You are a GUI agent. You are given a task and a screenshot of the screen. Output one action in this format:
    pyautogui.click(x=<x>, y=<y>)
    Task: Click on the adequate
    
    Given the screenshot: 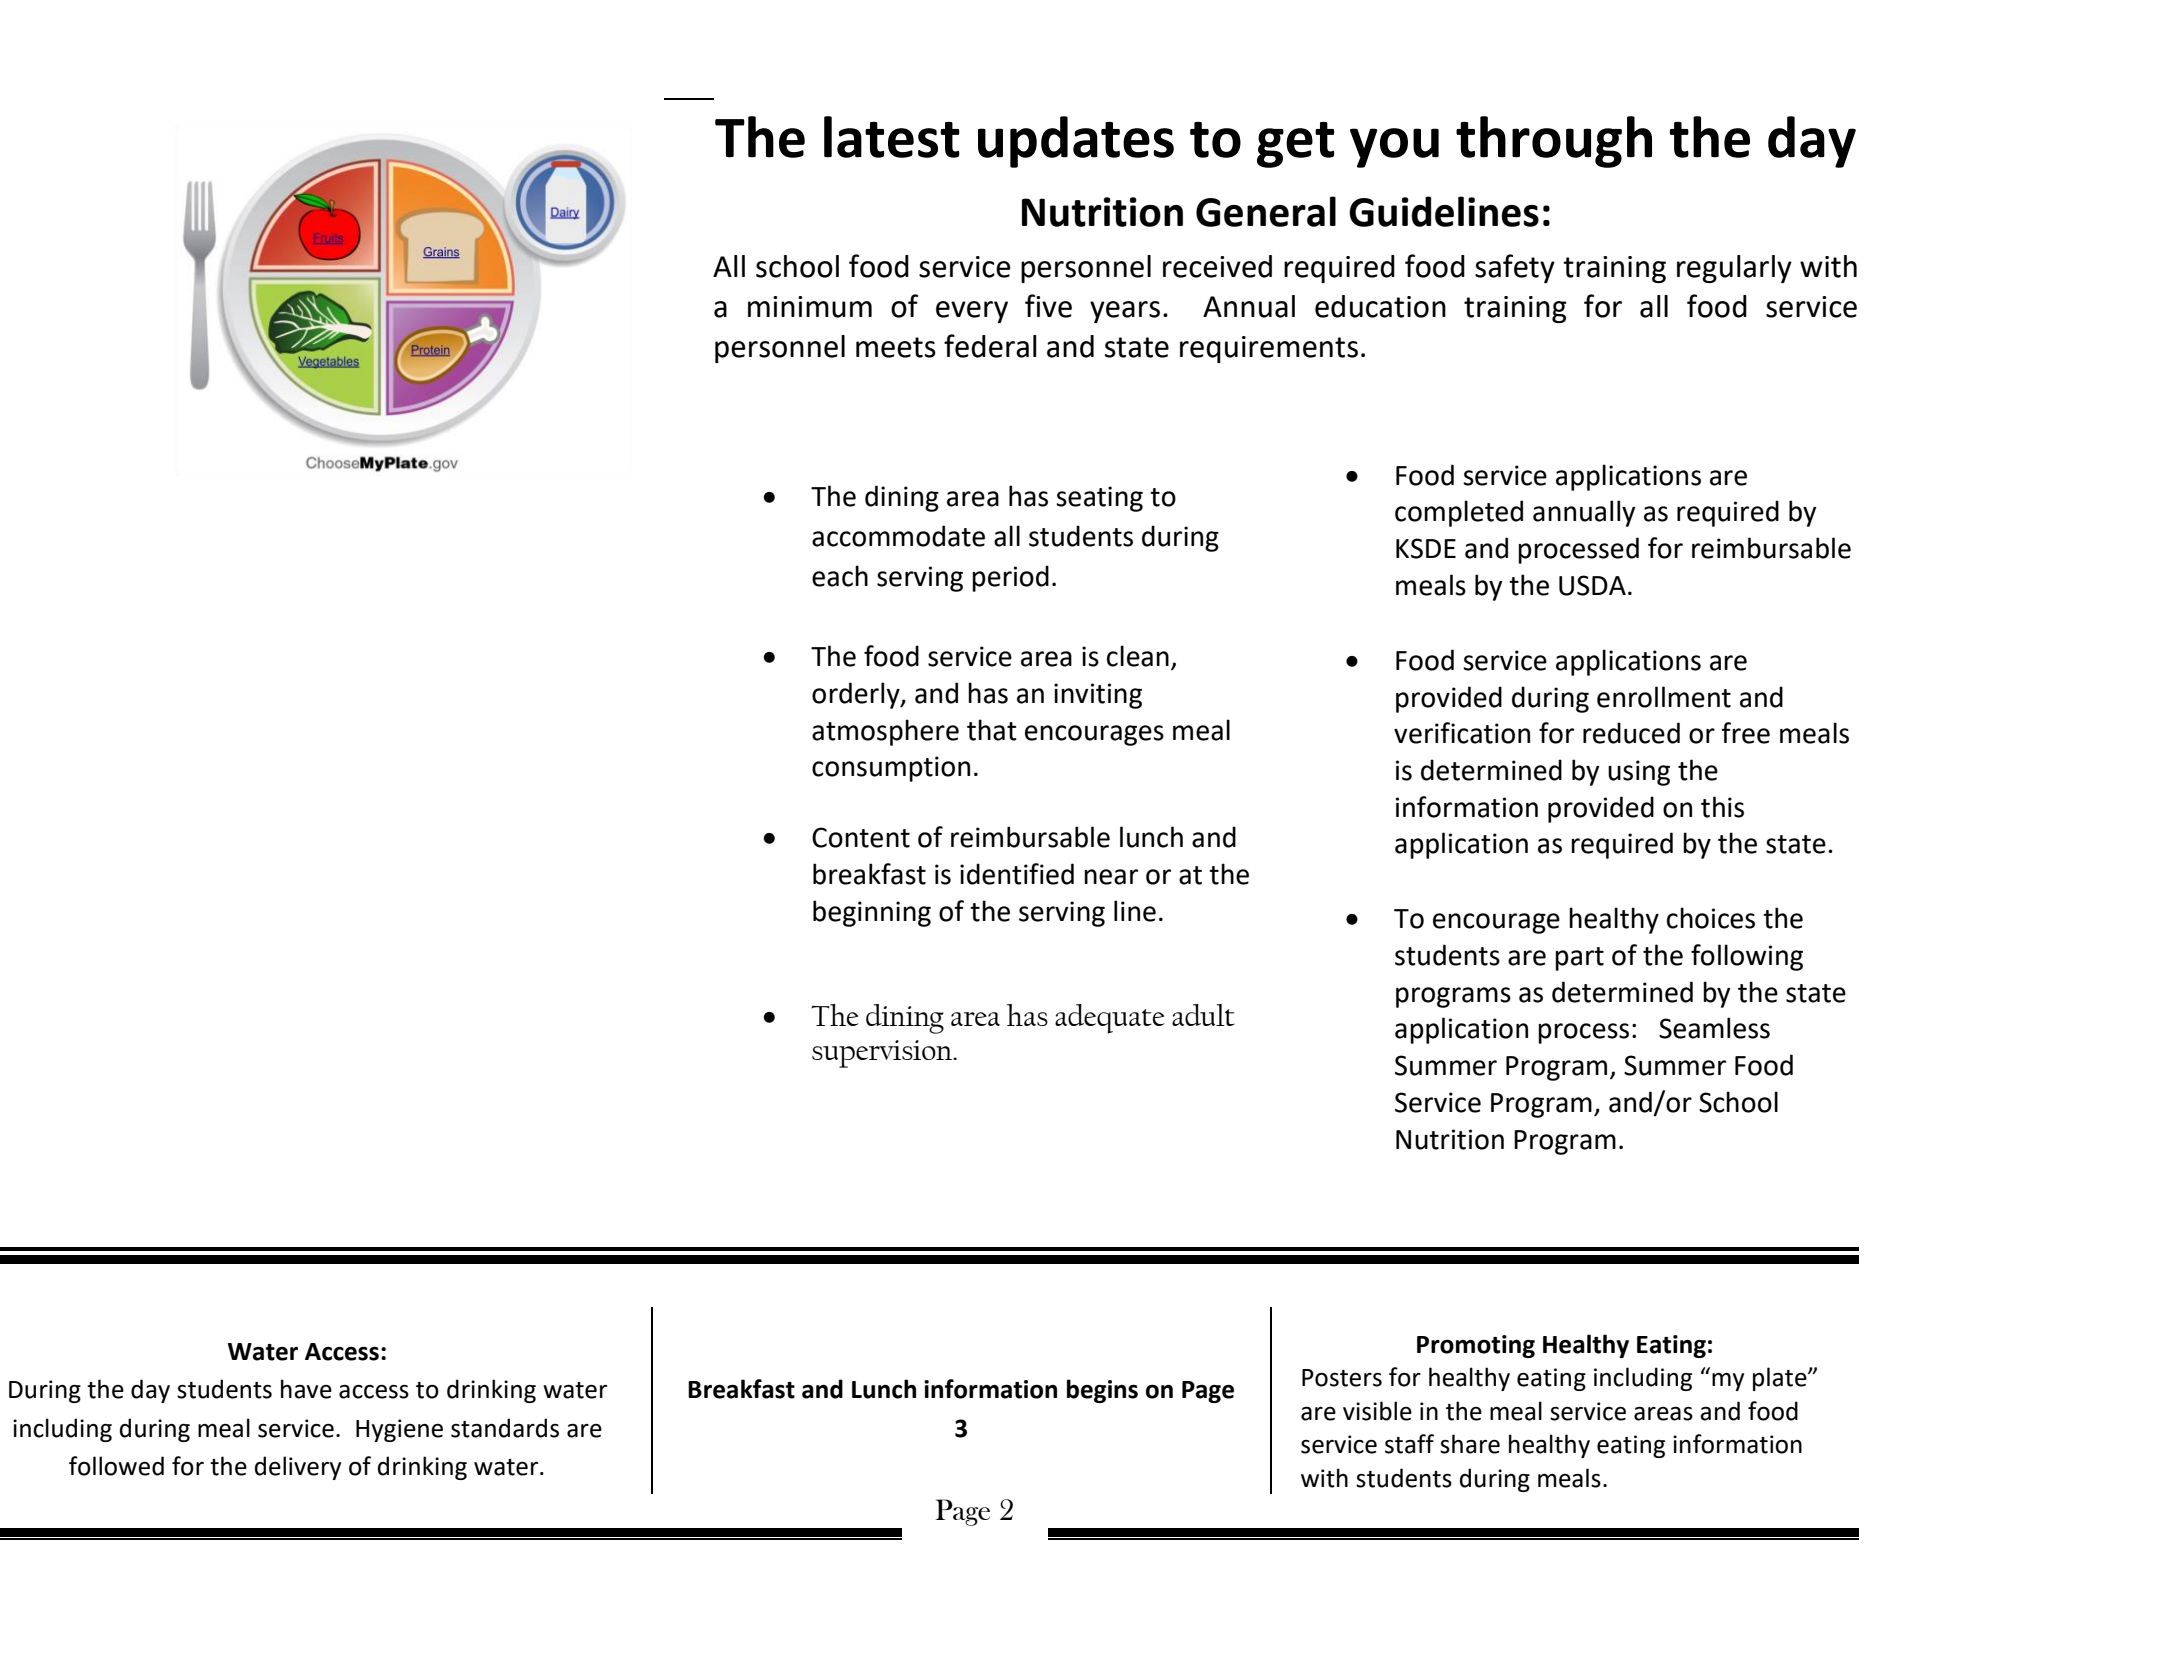 What is the action you would take?
    pyautogui.click(x=1110, y=1019)
